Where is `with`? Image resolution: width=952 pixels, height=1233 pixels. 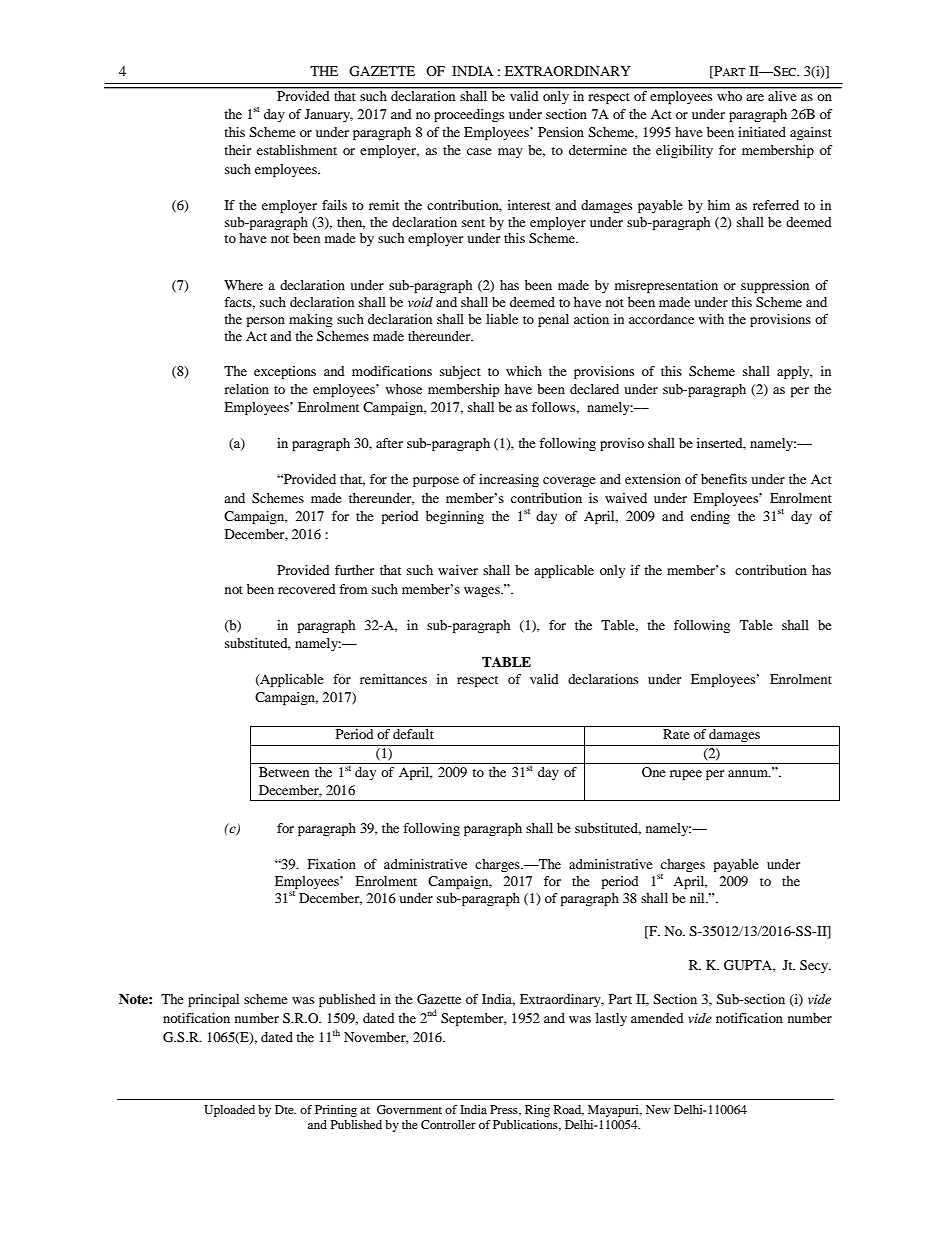 with is located at coordinates (711, 319).
